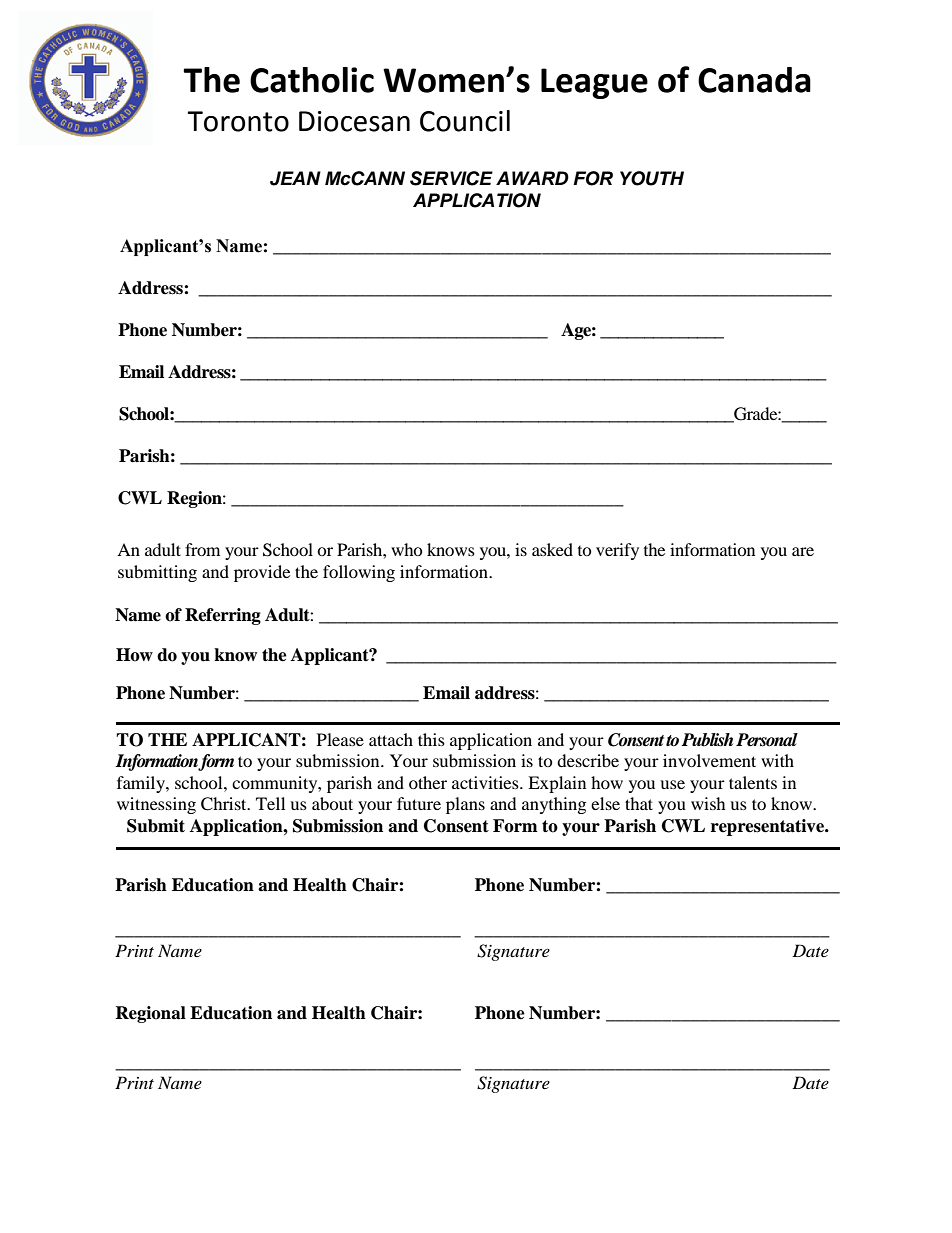 This document has height=1233, width=952. I want to click on SERVICE, so click(451, 178).
